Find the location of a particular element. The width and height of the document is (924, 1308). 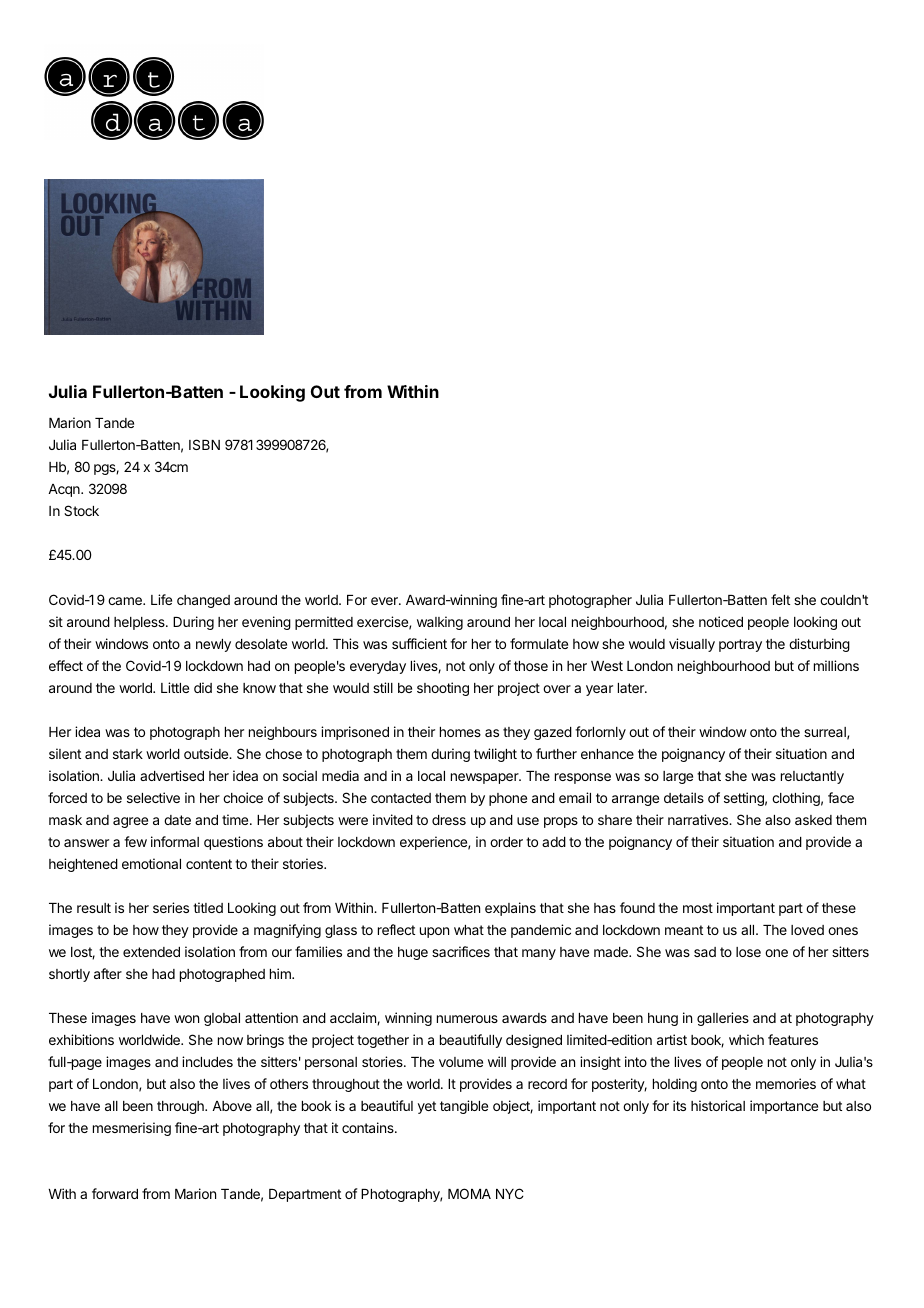

narratives is located at coordinates (699, 819).
